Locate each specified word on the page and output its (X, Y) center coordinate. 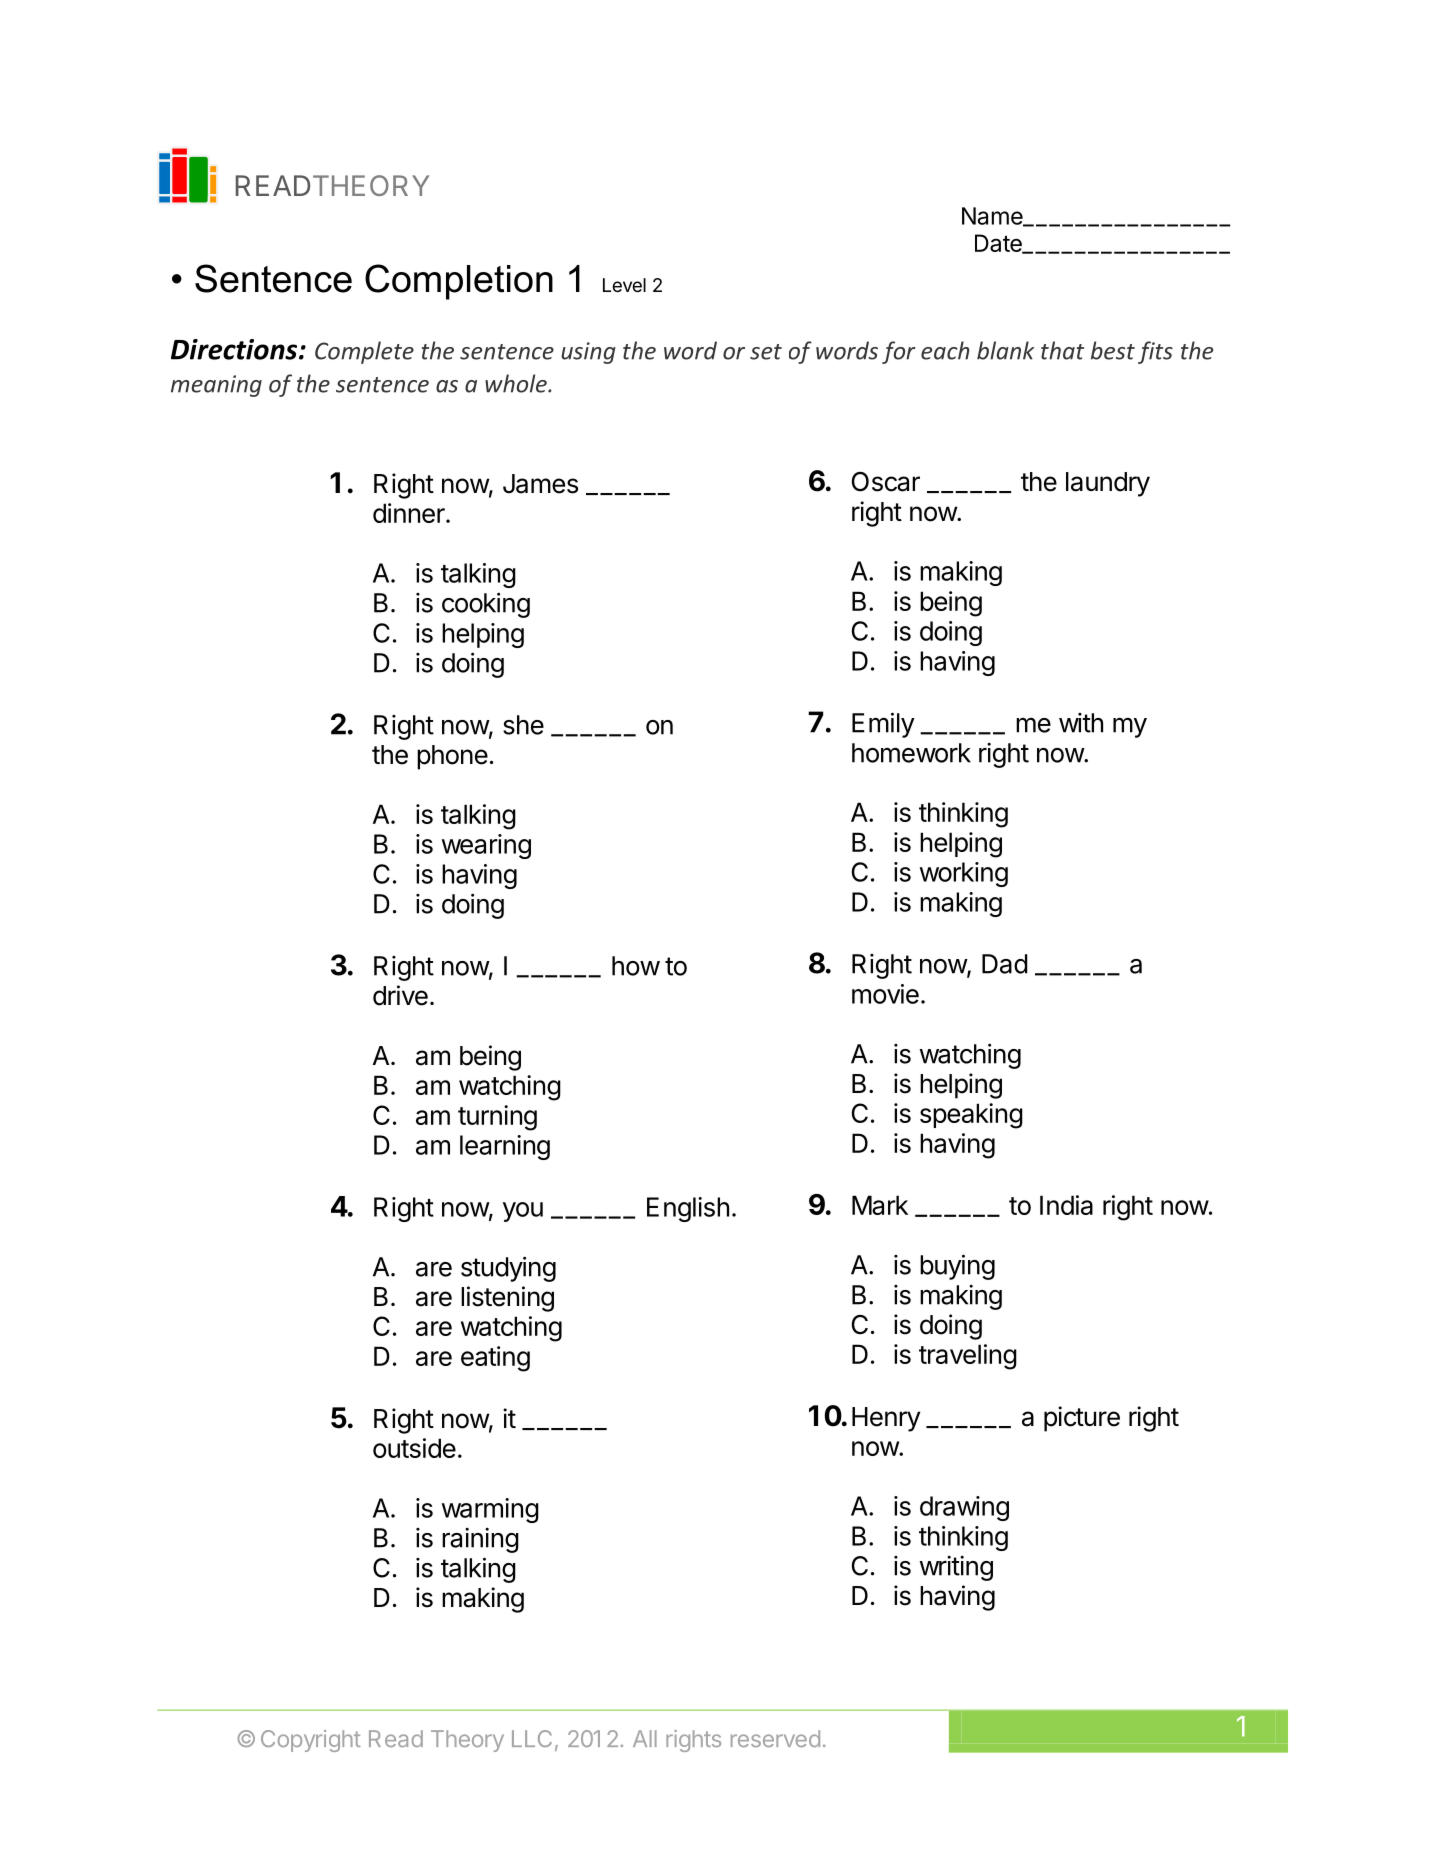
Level (624, 285)
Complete (364, 352)
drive (400, 995)
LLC (532, 1738)
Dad (1005, 964)
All (645, 1738)
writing (956, 1568)
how (636, 966)
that (1062, 350)
